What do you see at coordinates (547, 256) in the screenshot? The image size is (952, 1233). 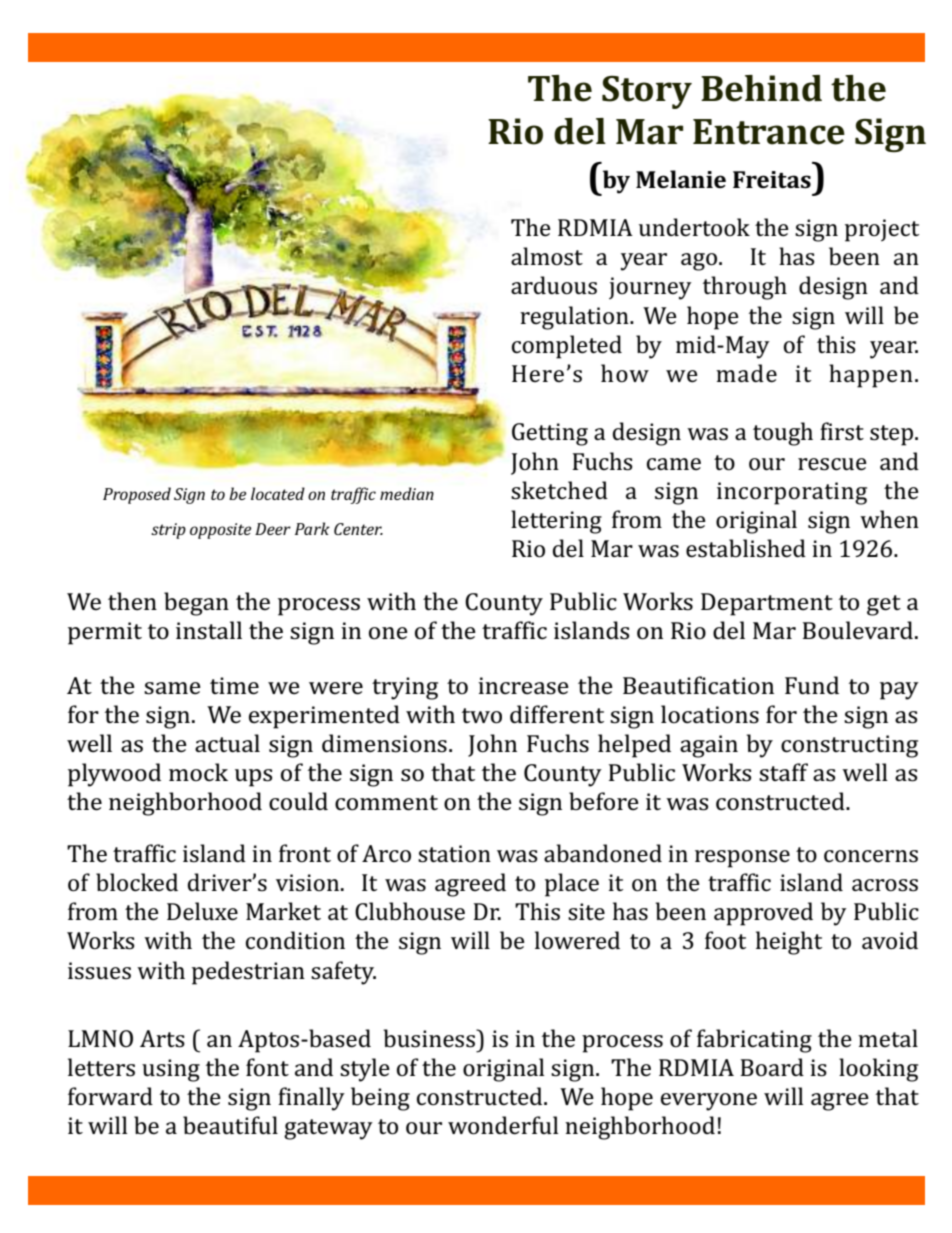 I see `almost` at bounding box center [547, 256].
